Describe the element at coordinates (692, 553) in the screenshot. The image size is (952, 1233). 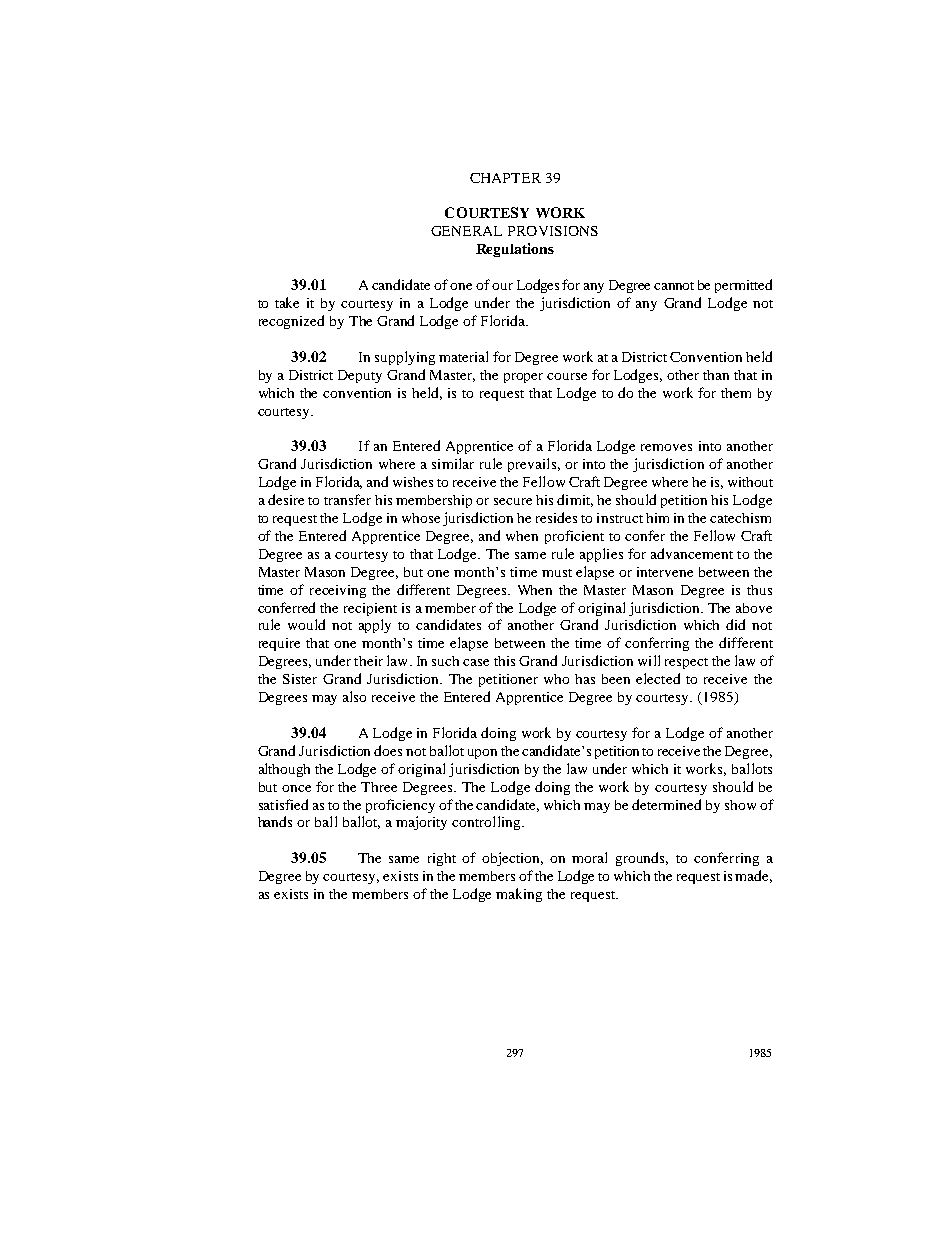
I see `advancement` at that location.
